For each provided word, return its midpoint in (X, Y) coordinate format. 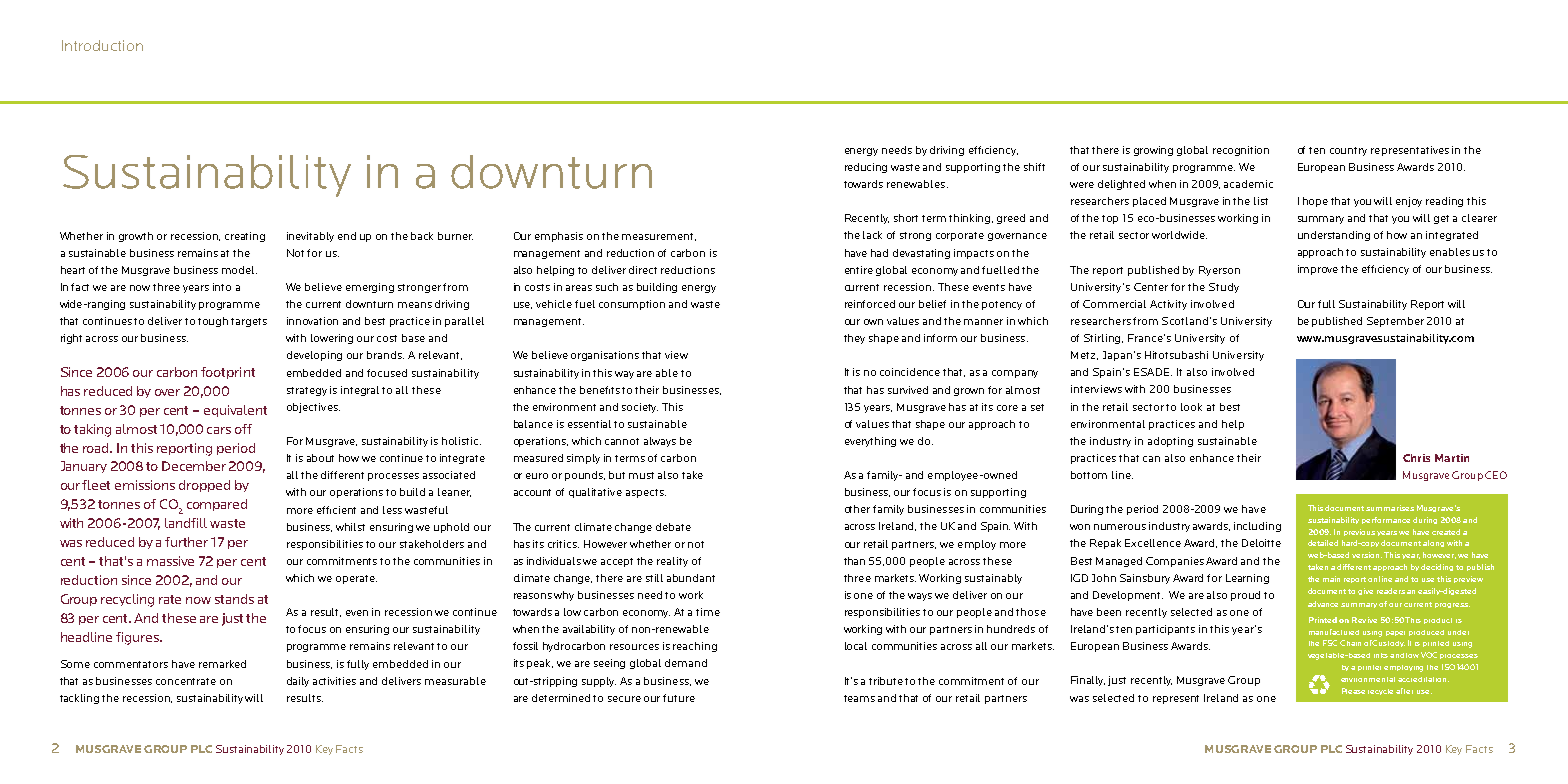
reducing (866, 168)
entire (859, 270)
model (239, 270)
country (1348, 151)
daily (298, 682)
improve (1318, 270)
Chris (1416, 458)
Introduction (102, 45)
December (194, 466)
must (641, 475)
